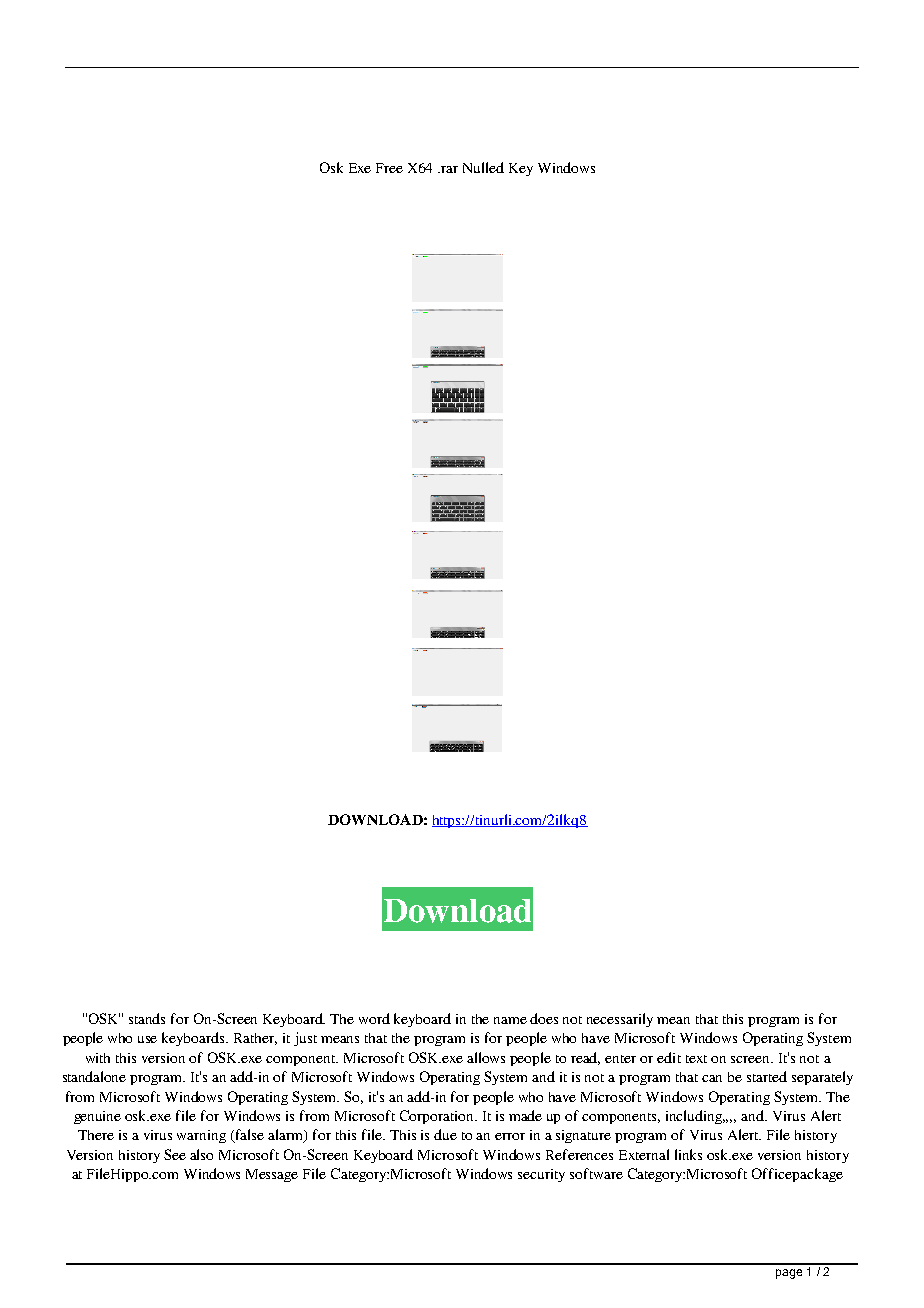 The image size is (924, 1308). What do you see at coordinates (449, 169) in the document?
I see `rar` at bounding box center [449, 169].
